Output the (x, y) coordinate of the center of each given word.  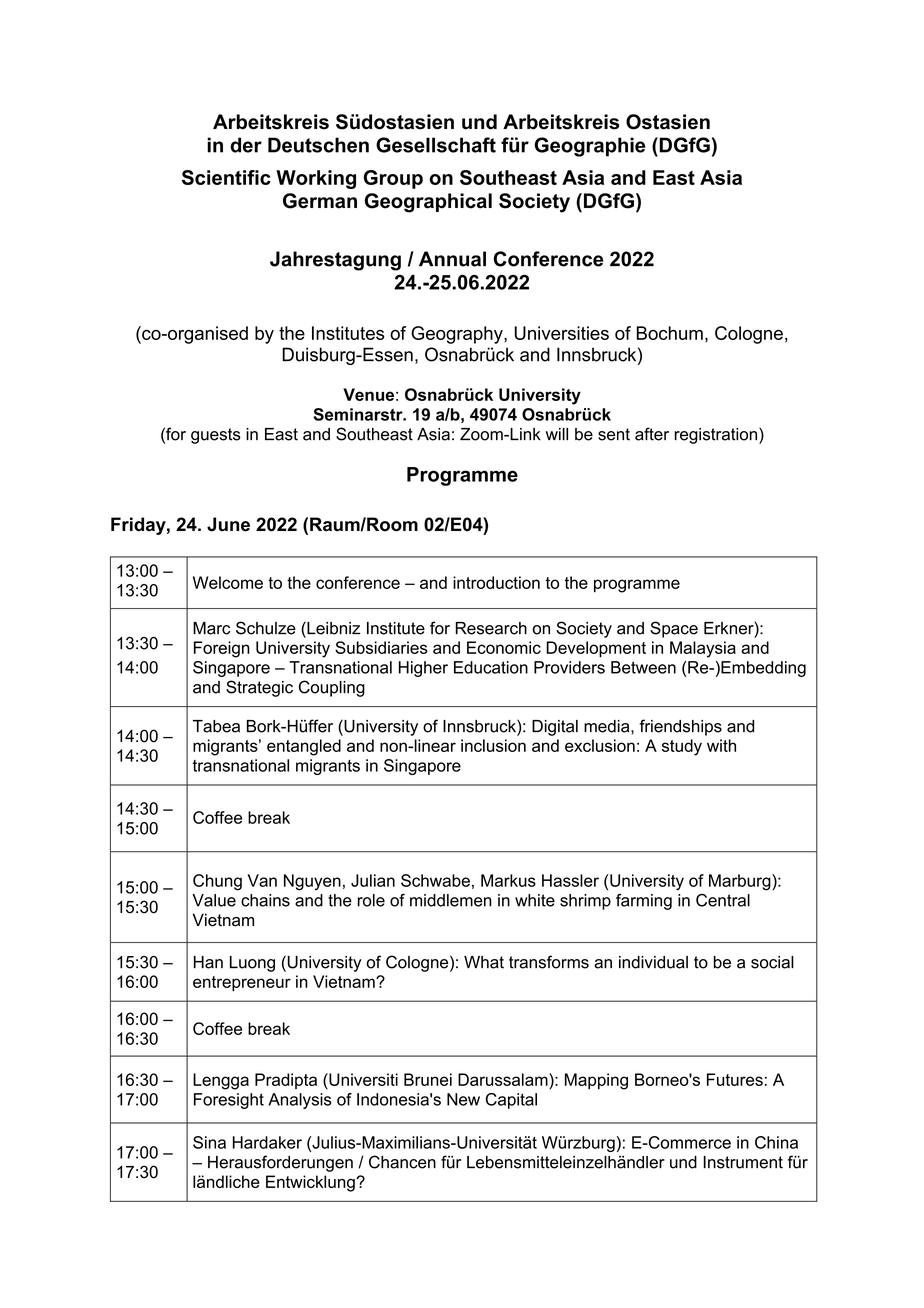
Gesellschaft (436, 145)
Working (316, 179)
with (721, 745)
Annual (452, 259)
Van (262, 880)
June (228, 524)
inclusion (493, 745)
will (557, 434)
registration (717, 435)
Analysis (300, 1101)
